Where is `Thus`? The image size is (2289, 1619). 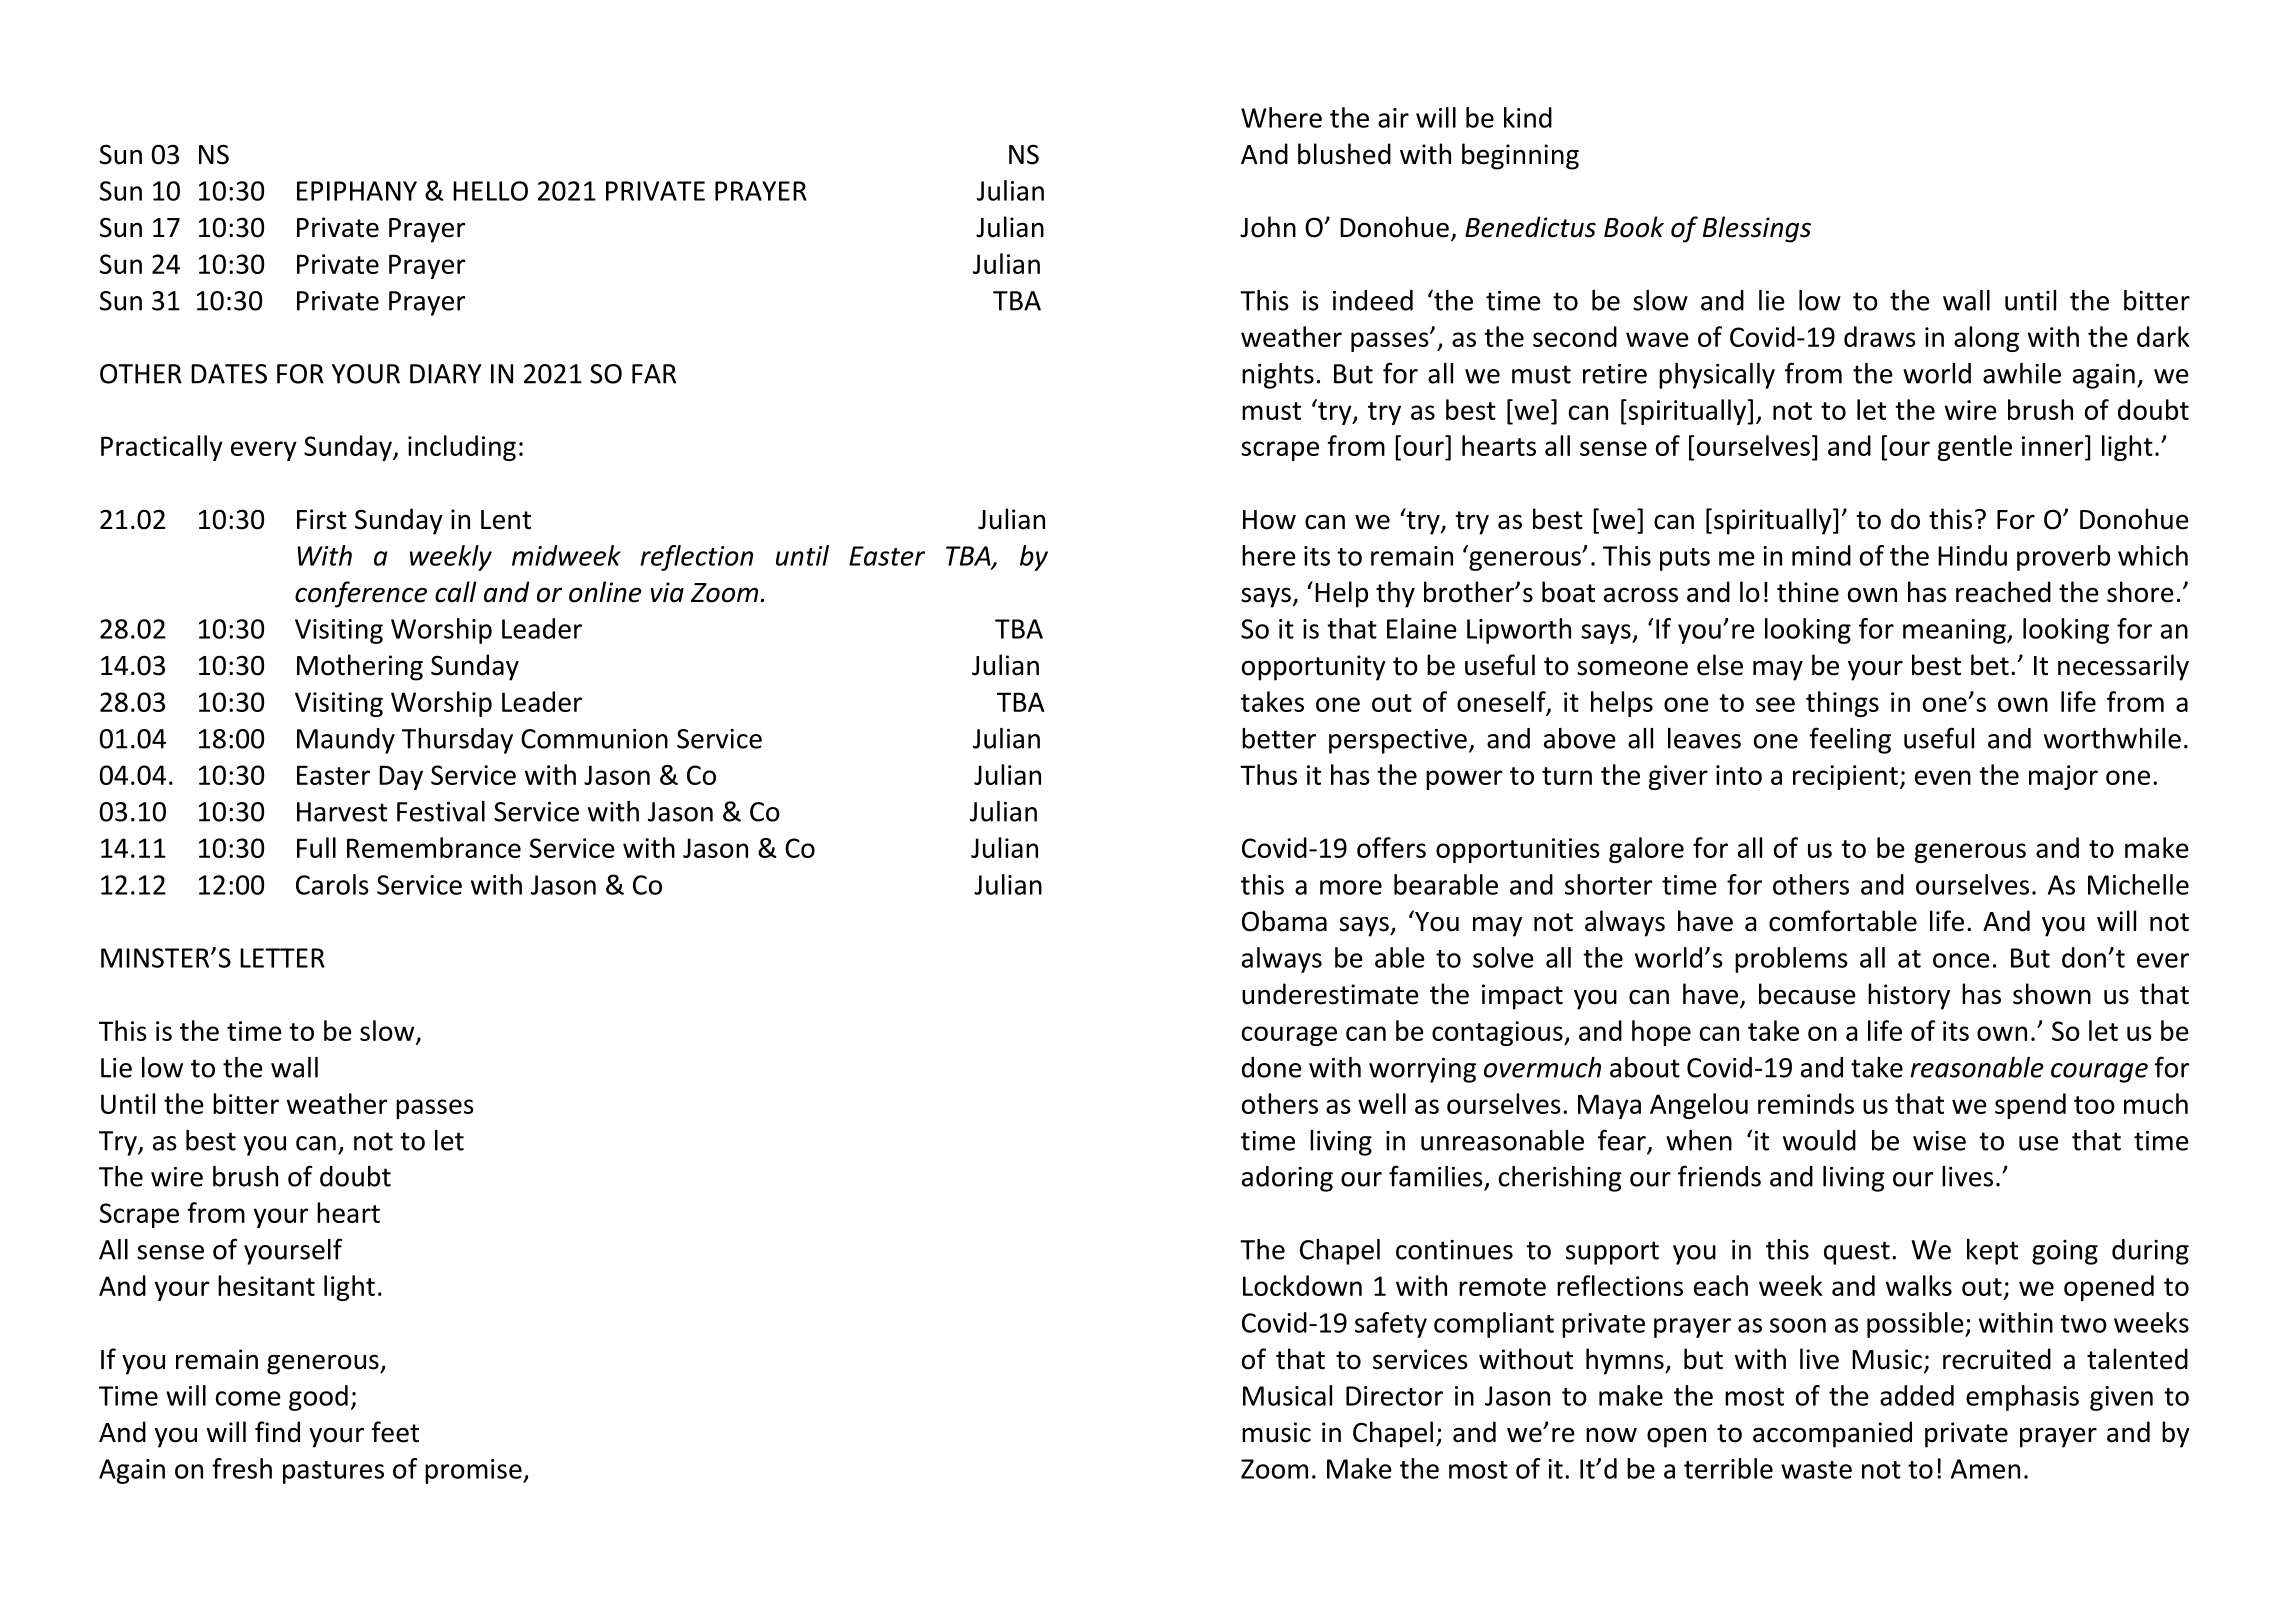
Thus is located at coordinates (1268, 774).
